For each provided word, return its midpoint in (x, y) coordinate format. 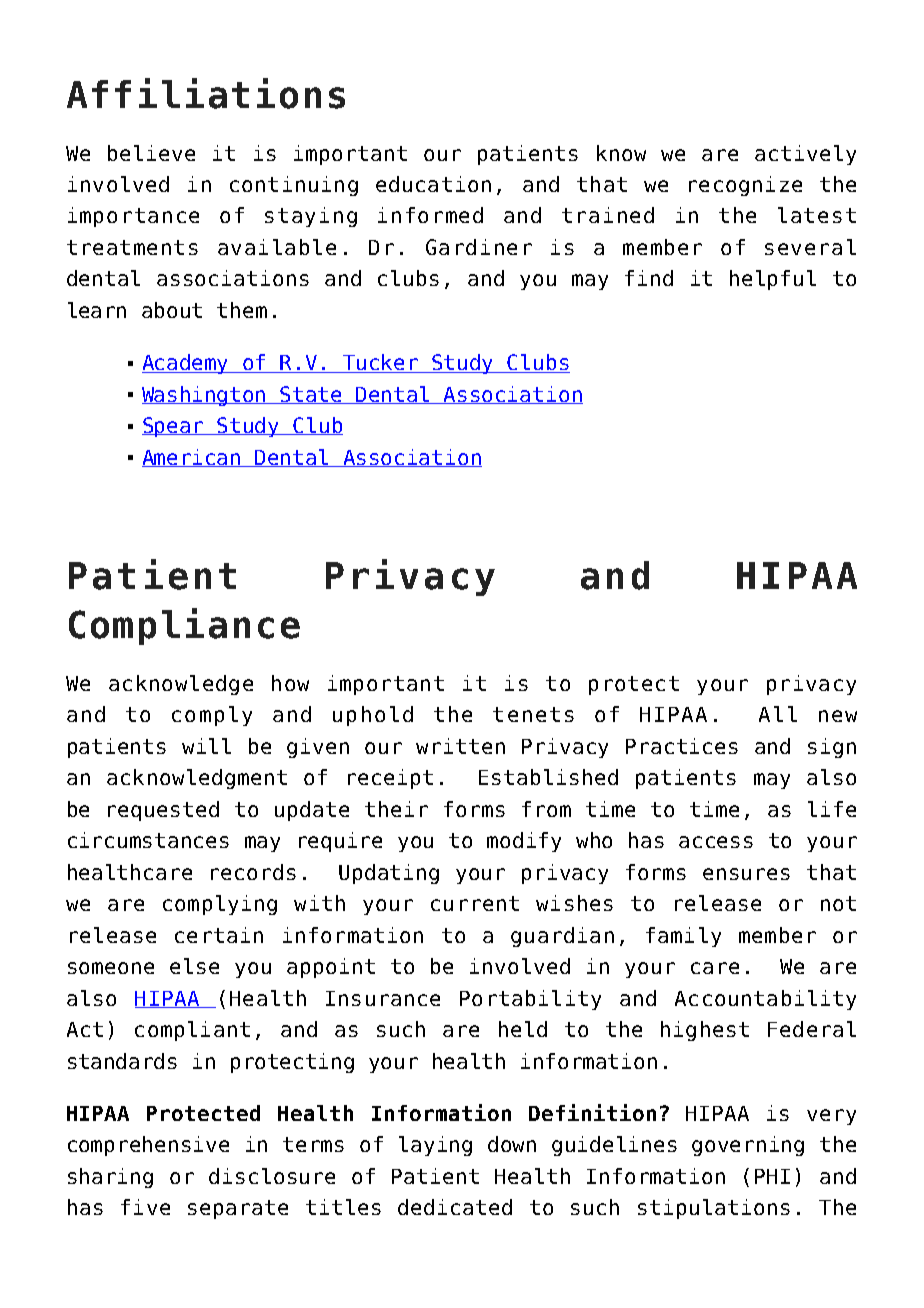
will (206, 746)
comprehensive (148, 1146)
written (460, 746)
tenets (533, 714)
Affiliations (206, 93)
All (778, 714)
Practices (682, 746)
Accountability (765, 1000)
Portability (530, 1000)
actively (805, 155)
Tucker (381, 363)
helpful (773, 280)
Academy (187, 364)
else (194, 966)
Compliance (184, 626)
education (433, 184)
